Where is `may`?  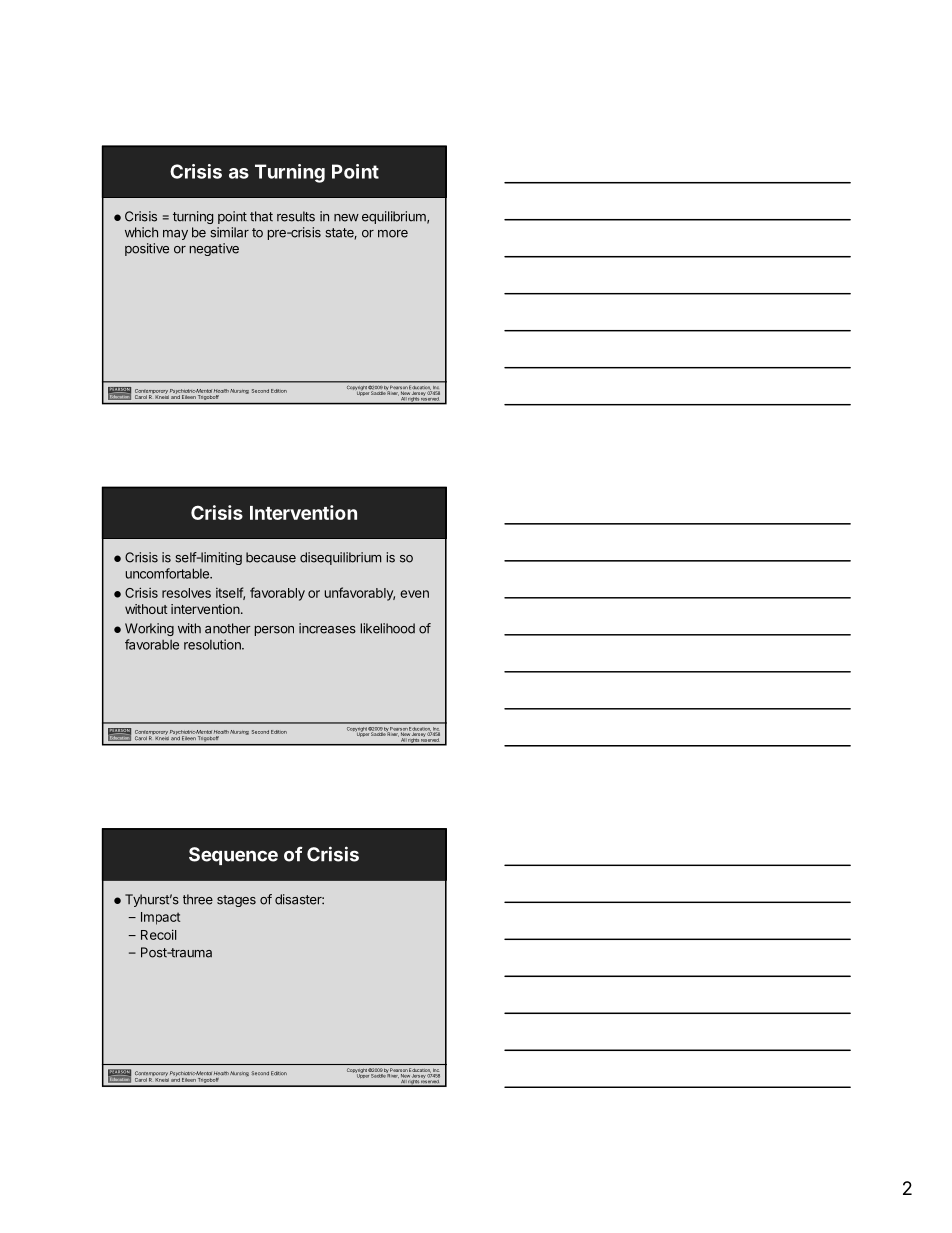 may is located at coordinates (175, 235).
